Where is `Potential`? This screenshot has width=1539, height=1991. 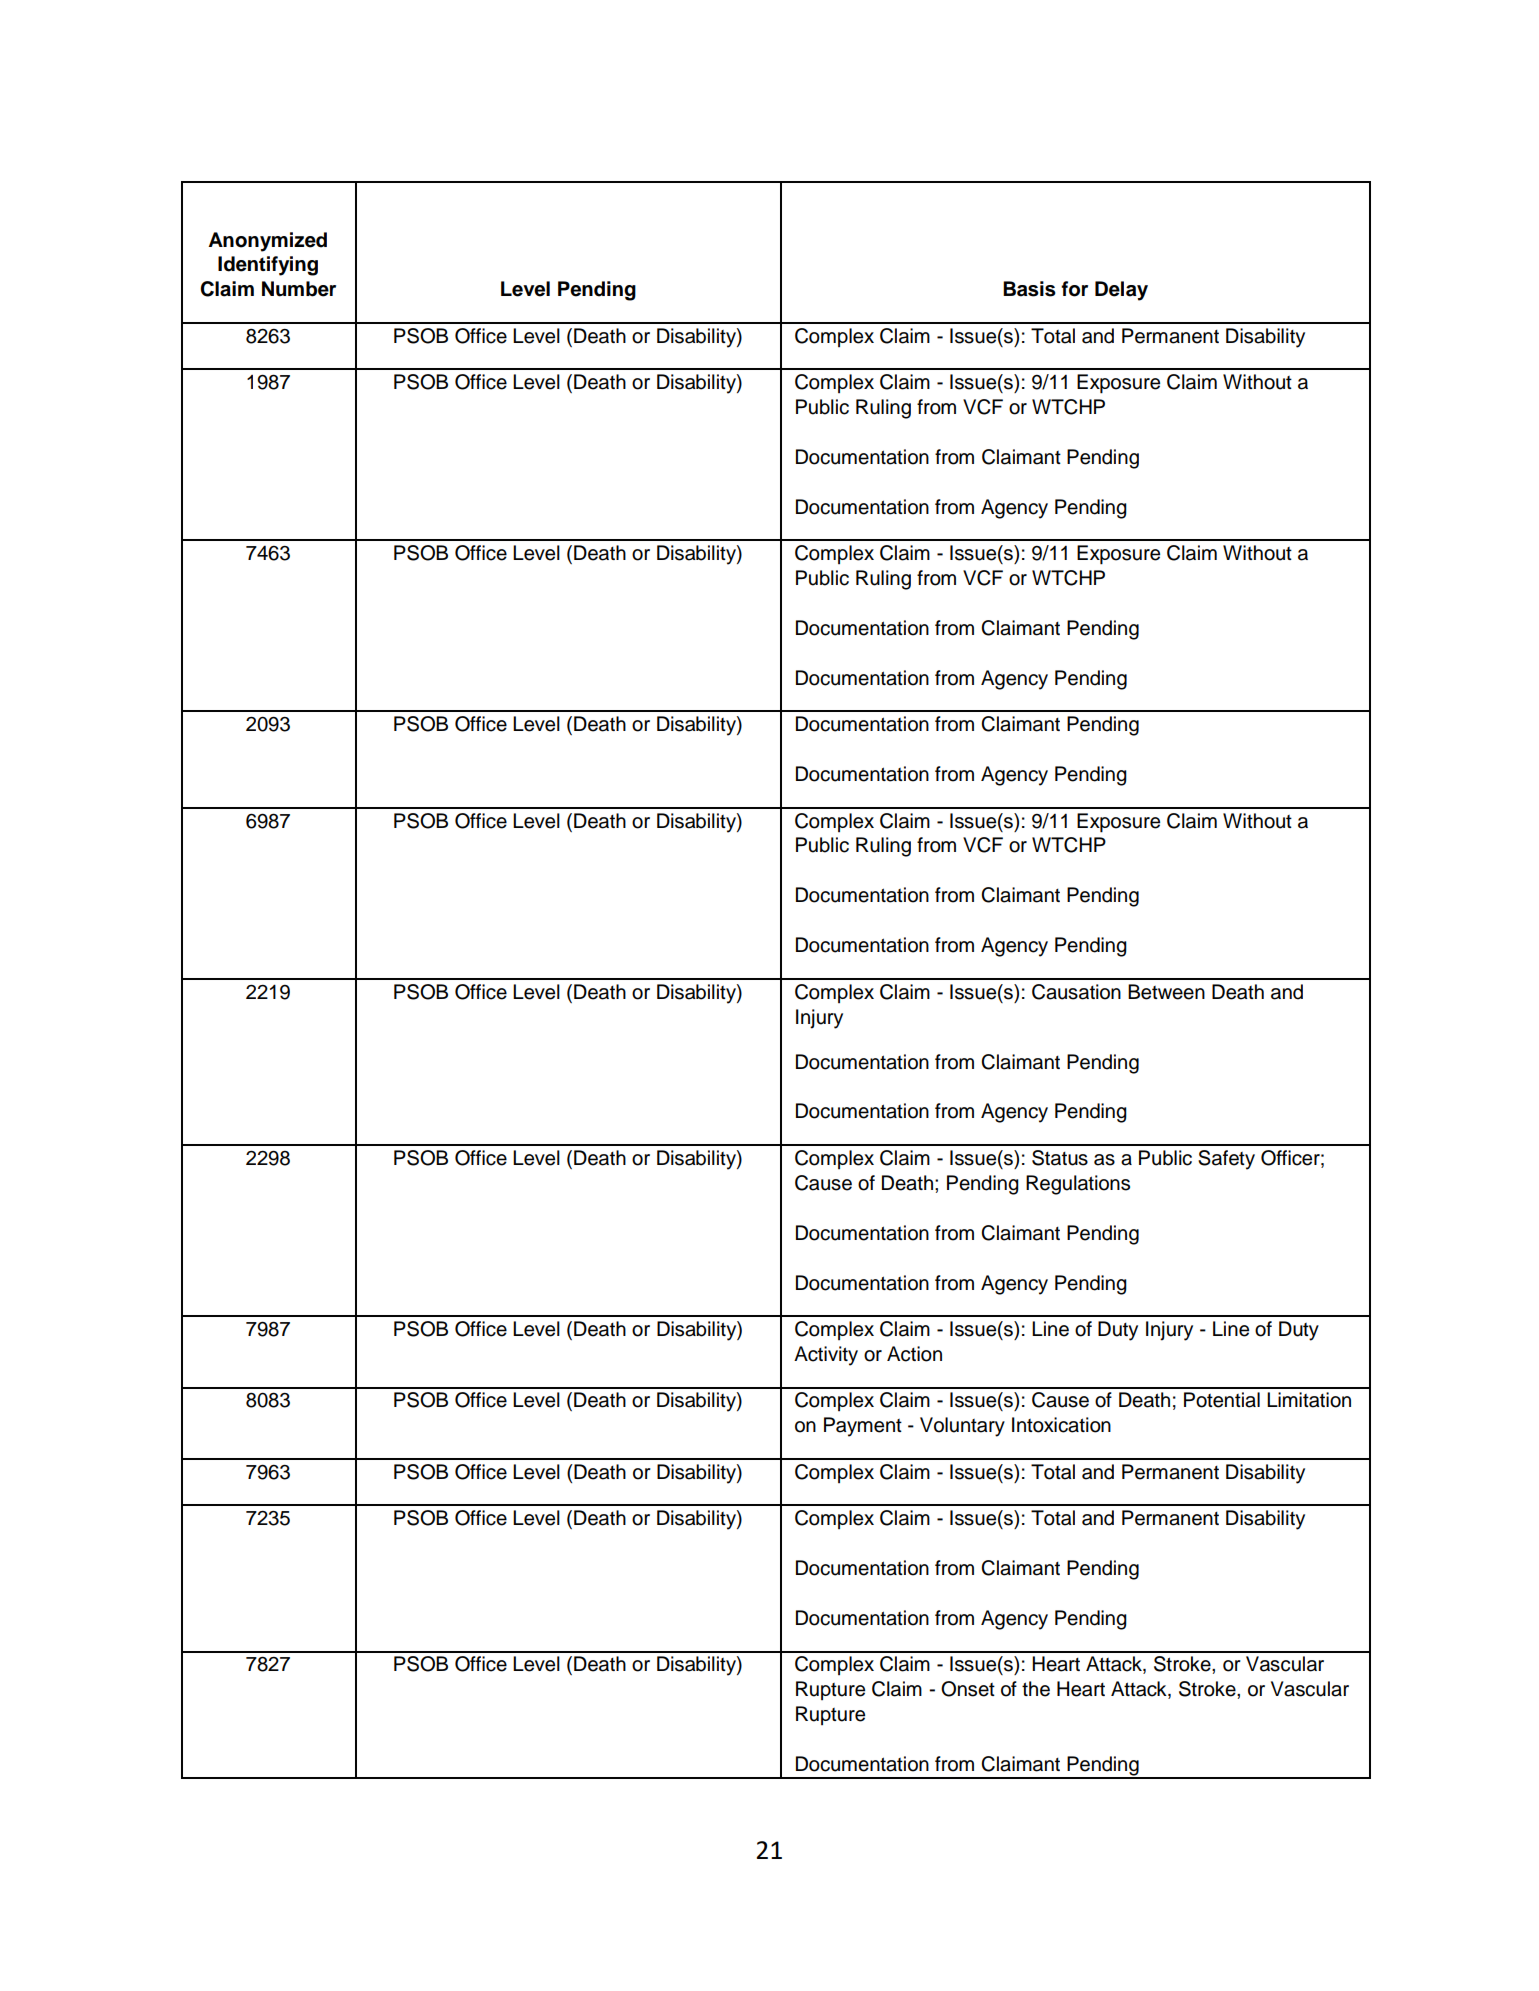
Potential is located at coordinates (1222, 1400).
